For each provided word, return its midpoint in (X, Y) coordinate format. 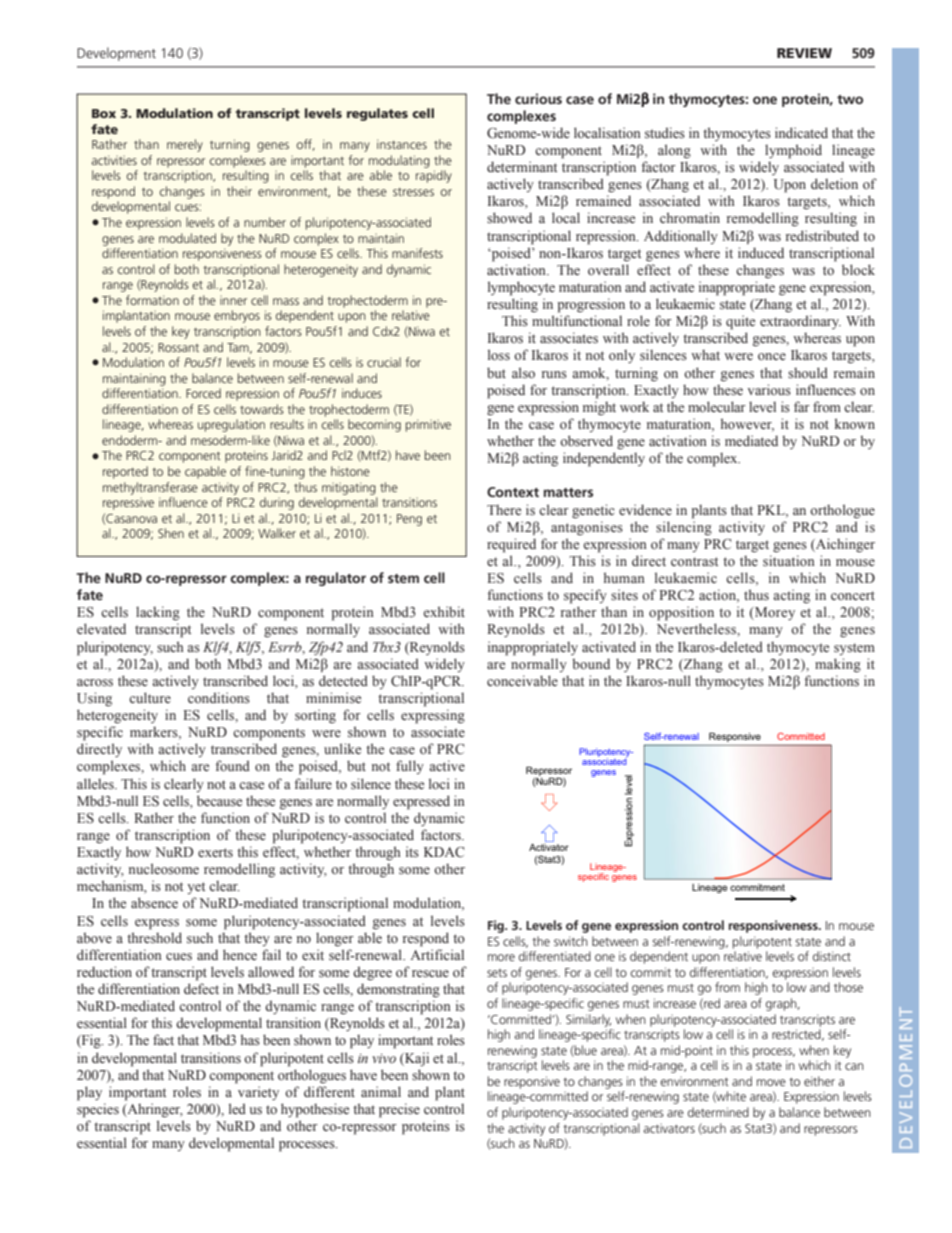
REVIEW (804, 53)
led (237, 1108)
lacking (158, 613)
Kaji (416, 1059)
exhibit (444, 611)
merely (185, 145)
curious (538, 98)
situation (789, 561)
